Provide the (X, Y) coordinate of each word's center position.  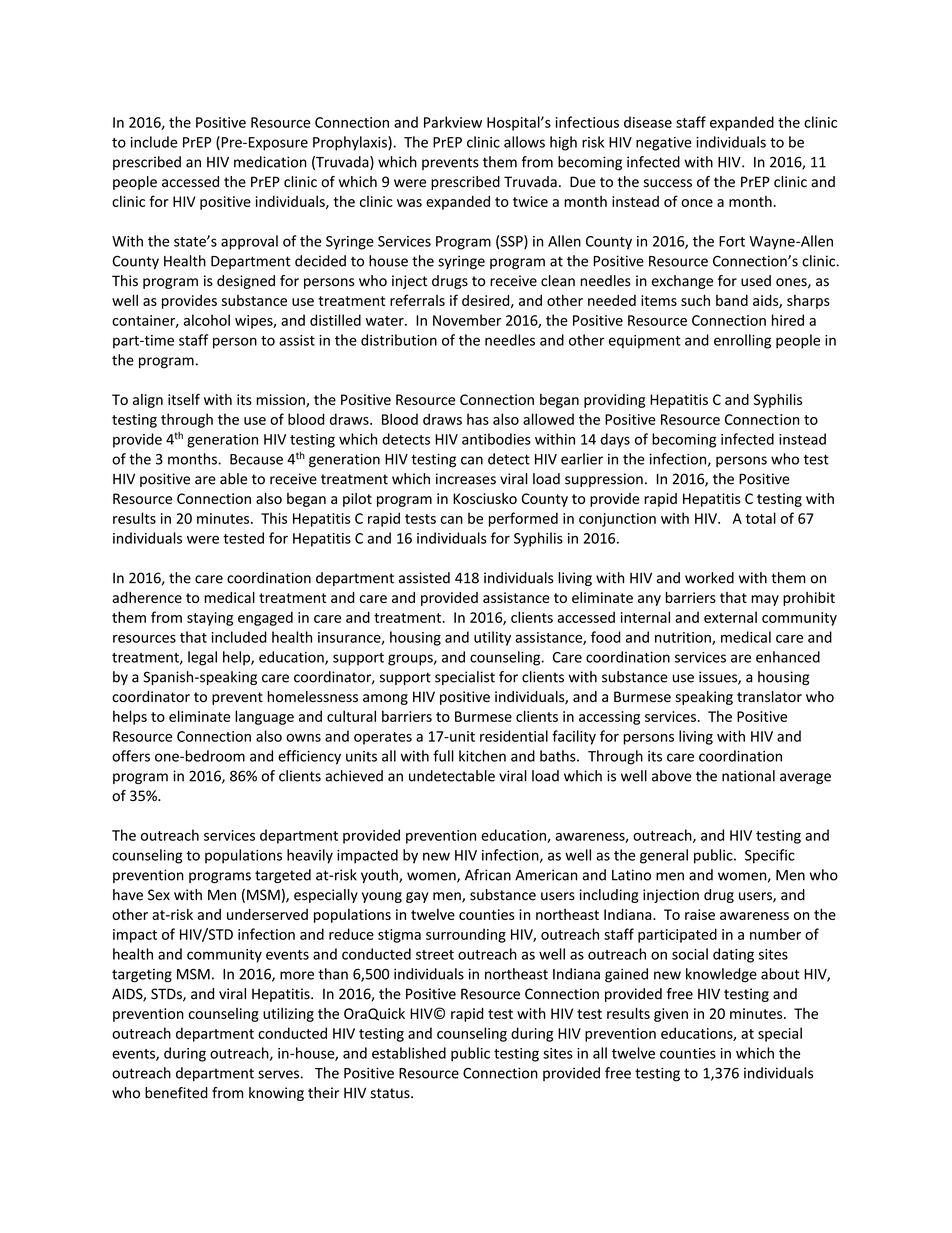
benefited (176, 1093)
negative (664, 144)
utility (492, 638)
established (409, 1053)
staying (210, 619)
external (730, 617)
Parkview (453, 122)
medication (270, 162)
